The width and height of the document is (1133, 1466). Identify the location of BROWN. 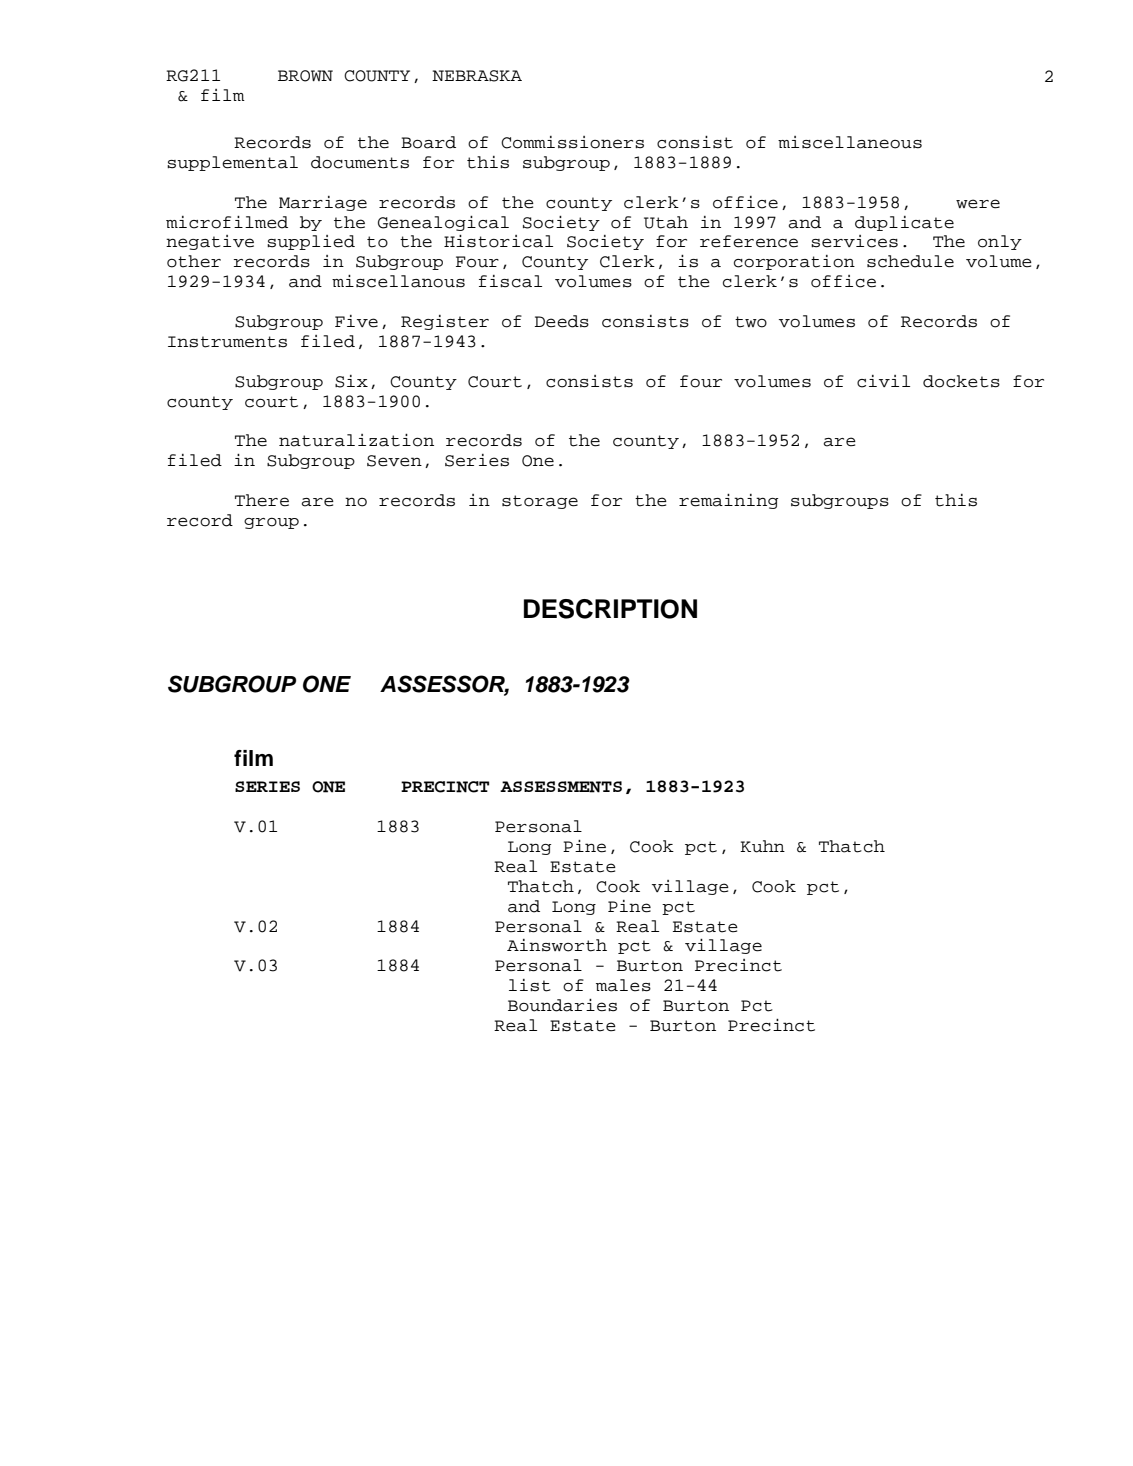
(305, 76).
